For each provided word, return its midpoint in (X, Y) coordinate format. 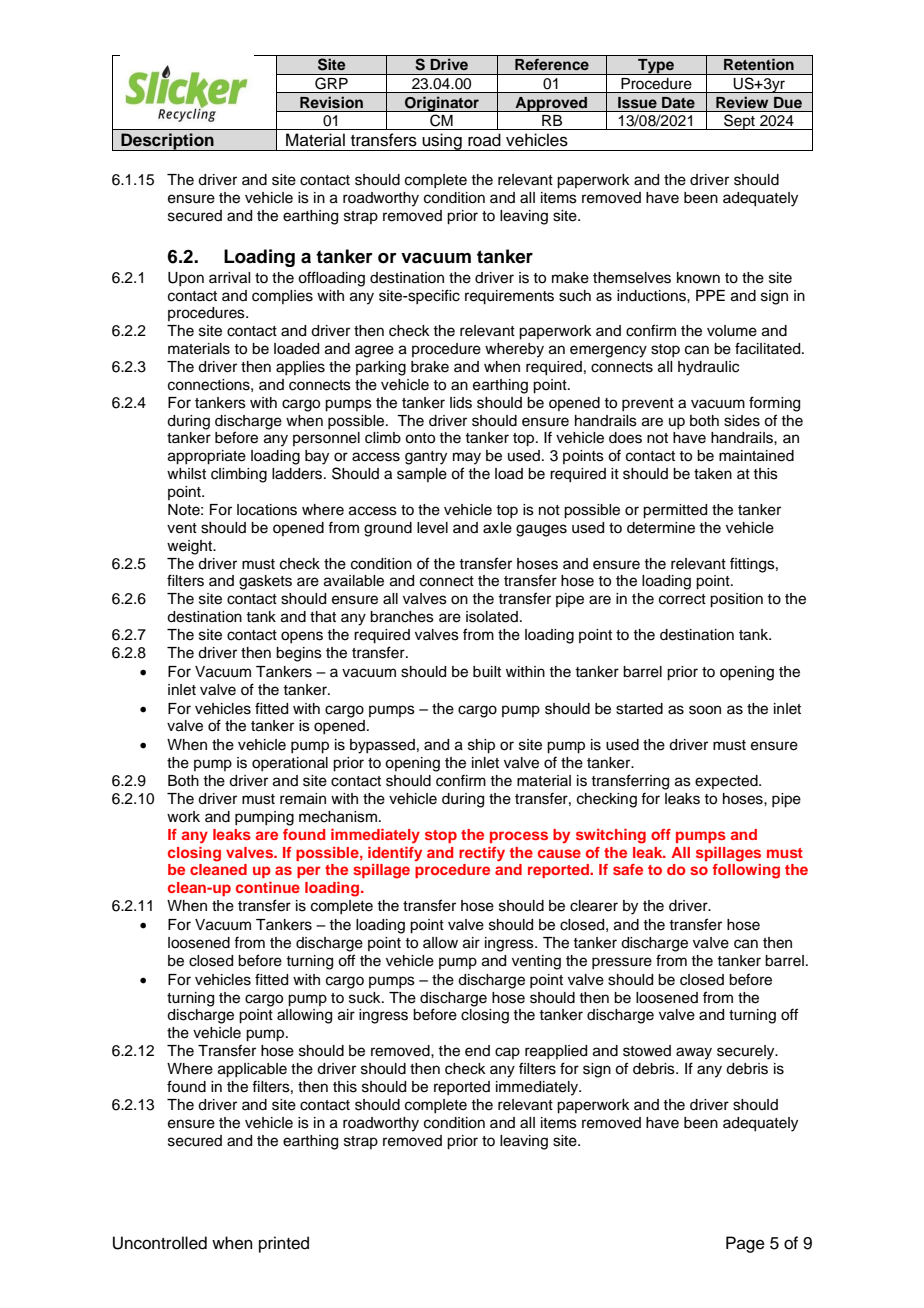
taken (713, 474)
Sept (739, 122)
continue (268, 887)
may (467, 458)
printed (284, 1244)
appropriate (207, 457)
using (442, 142)
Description (167, 142)
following (746, 871)
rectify (482, 854)
